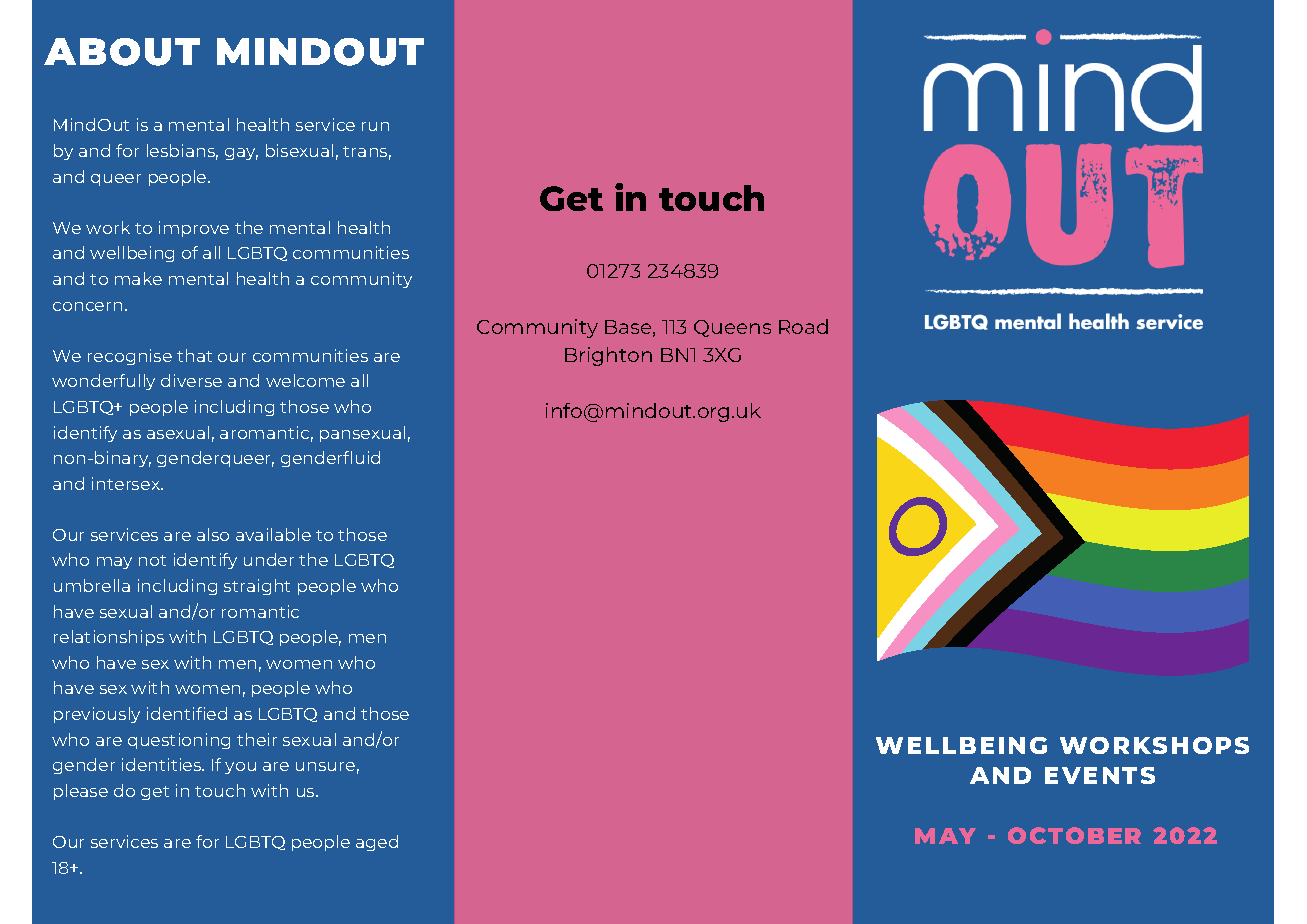  I want to click on straight, so click(257, 587).
